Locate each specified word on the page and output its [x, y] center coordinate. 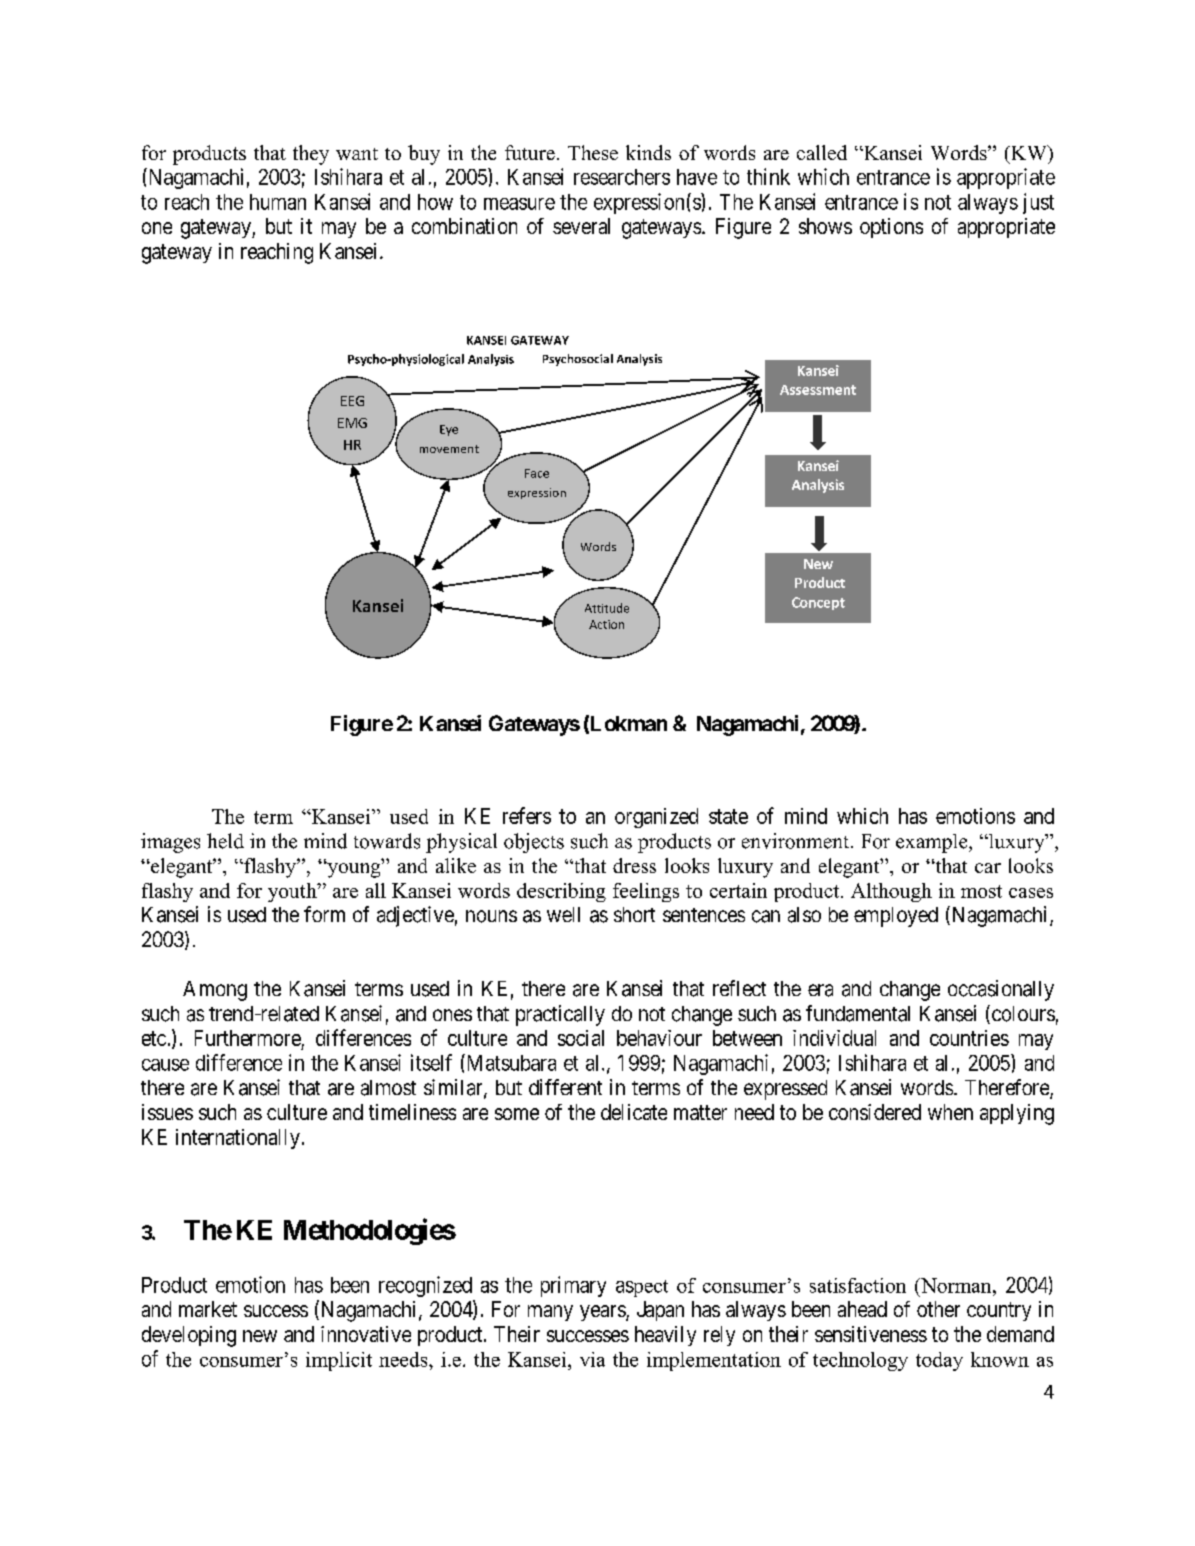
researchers [622, 177]
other [938, 1309]
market [208, 1309]
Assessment [818, 390]
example [933, 843]
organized [656, 818]
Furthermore [248, 1038]
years [603, 1313]
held [225, 841]
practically [560, 1015]
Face [537, 473]
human [278, 202]
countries [969, 1038]
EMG [352, 423]
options [891, 228]
